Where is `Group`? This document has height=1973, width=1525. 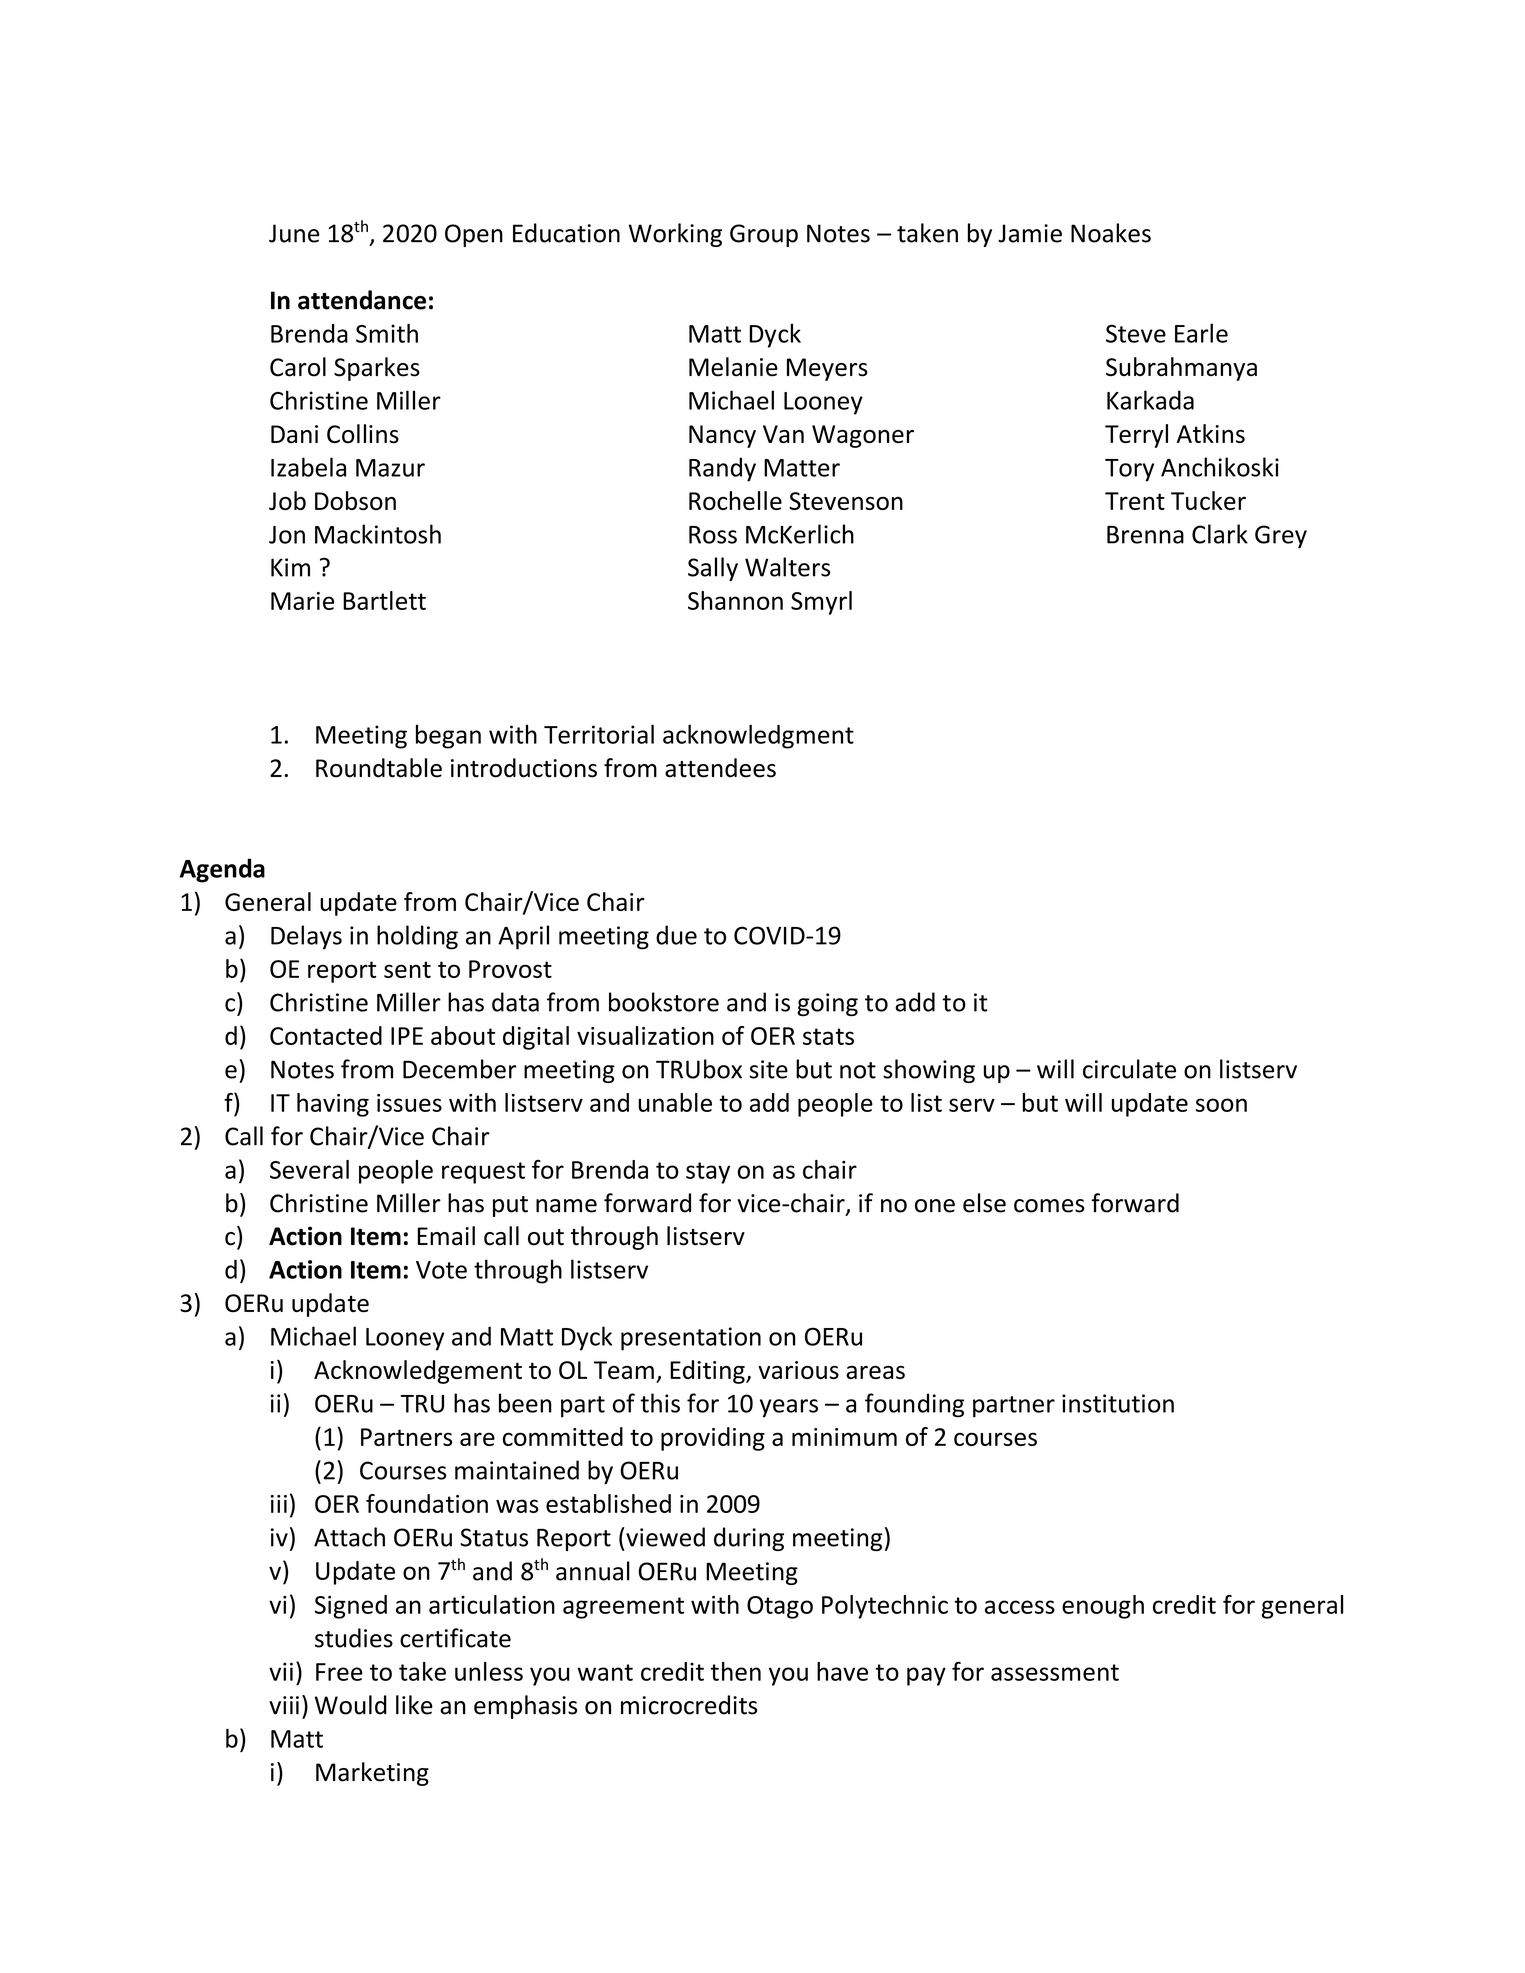
Group is located at coordinates (764, 235).
